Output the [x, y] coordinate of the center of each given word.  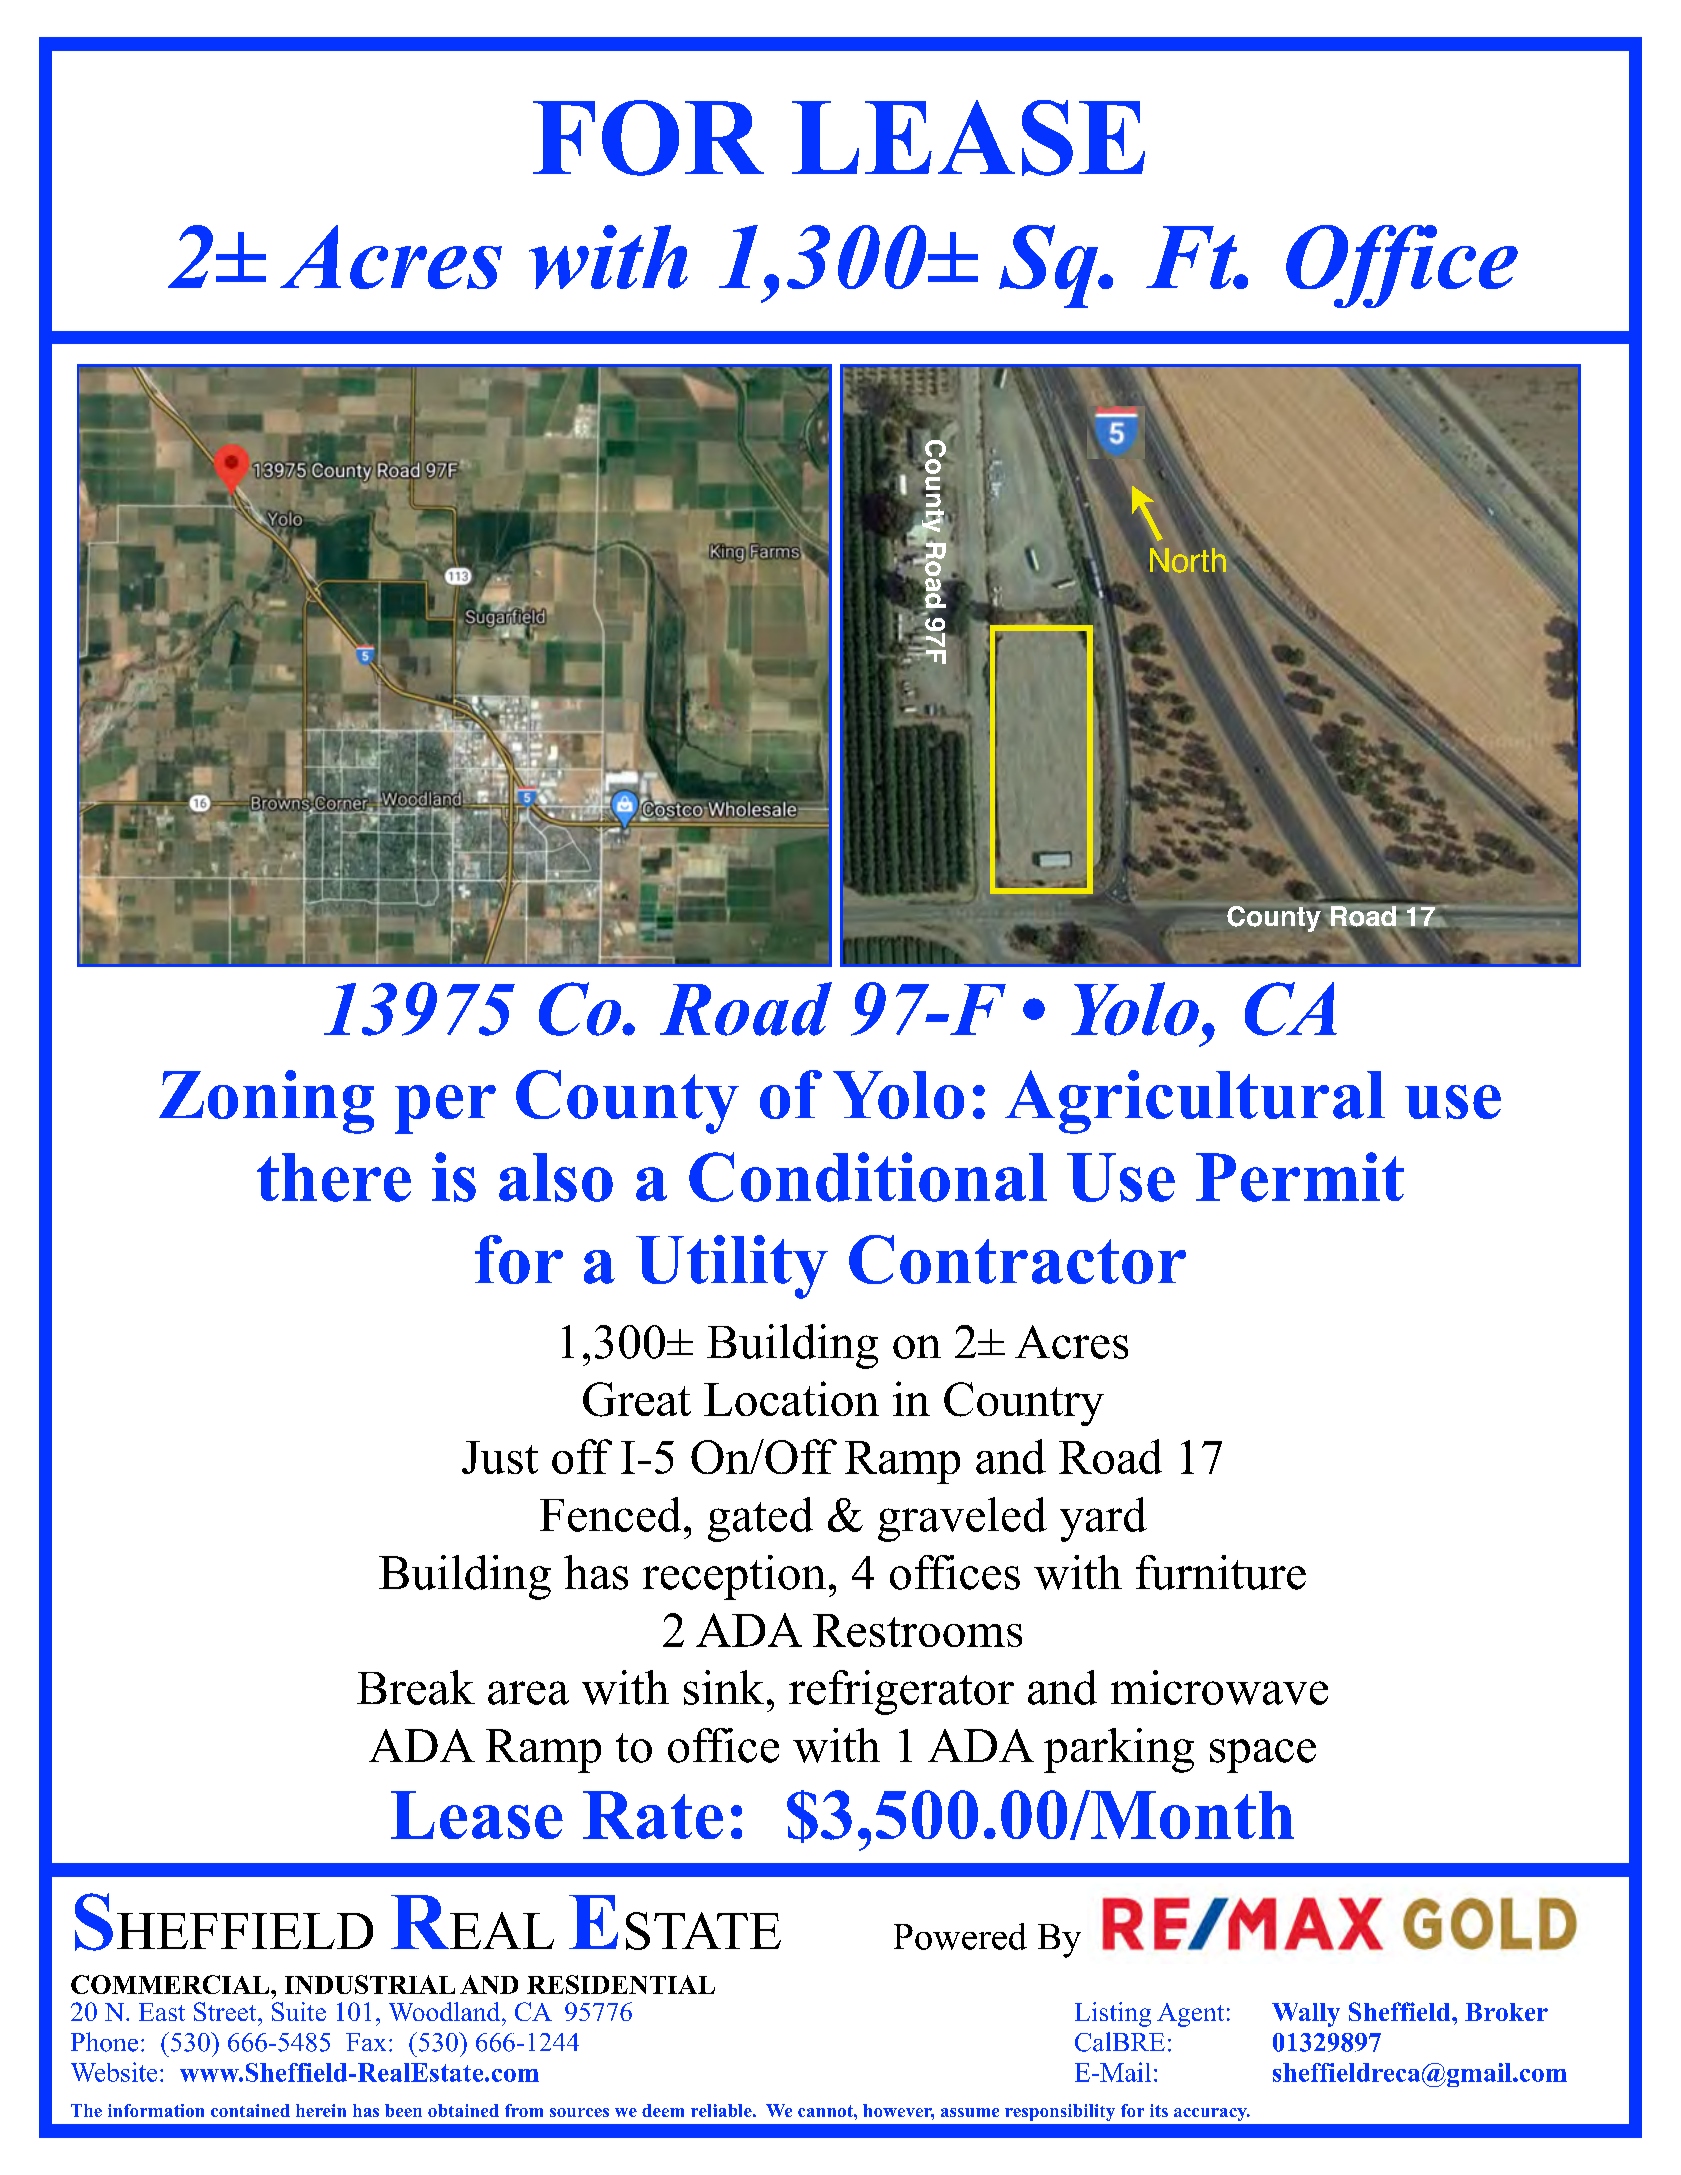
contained [250, 2110]
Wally [1306, 2015]
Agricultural [1195, 1102]
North [1187, 560]
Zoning [266, 1102]
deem [663, 2110]
